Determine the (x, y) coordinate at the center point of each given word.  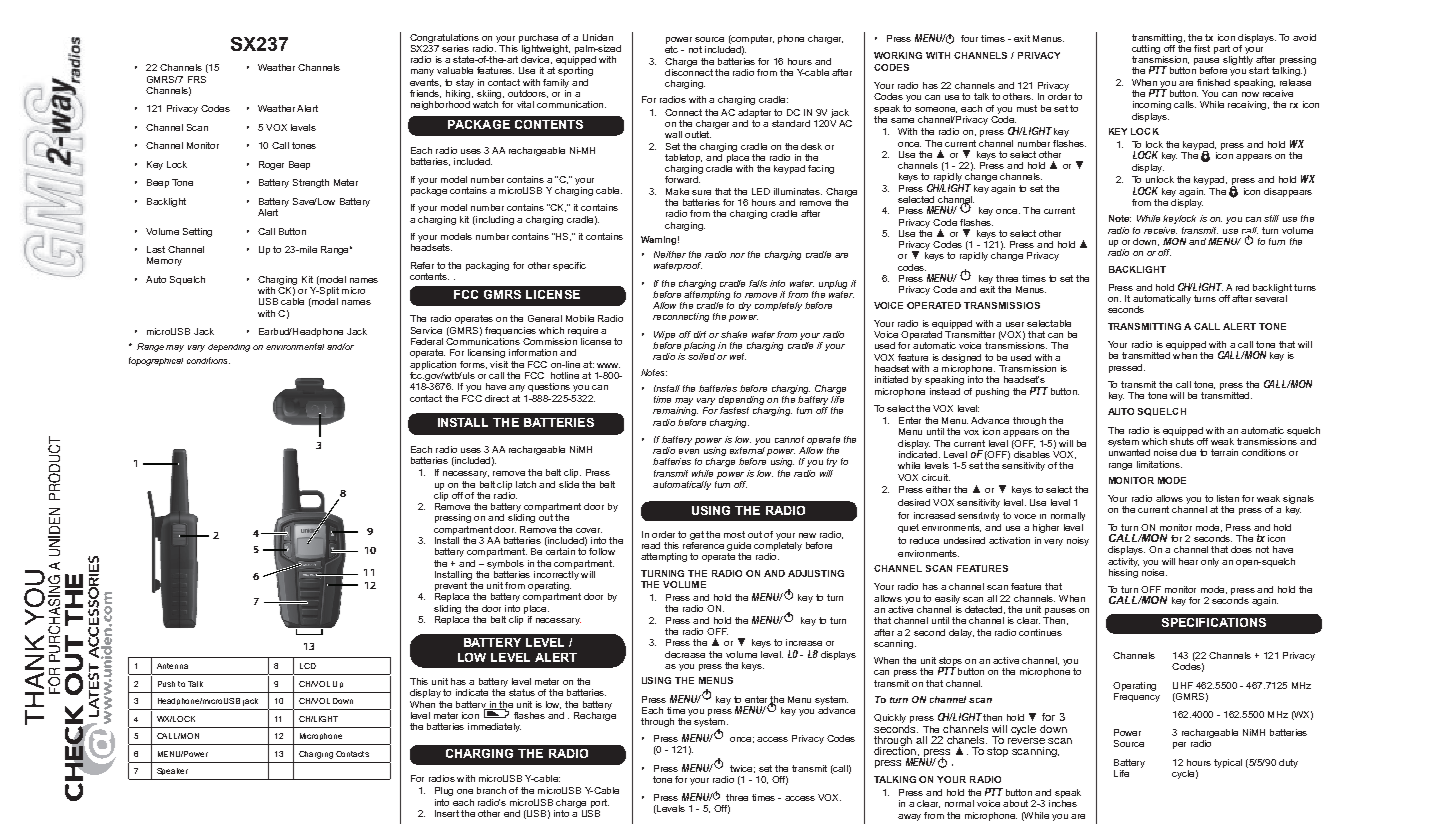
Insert (447, 813)
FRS (197, 79)
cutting (1146, 49)
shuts (1182, 440)
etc (671, 49)
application (433, 365)
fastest (734, 410)
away (909, 817)
